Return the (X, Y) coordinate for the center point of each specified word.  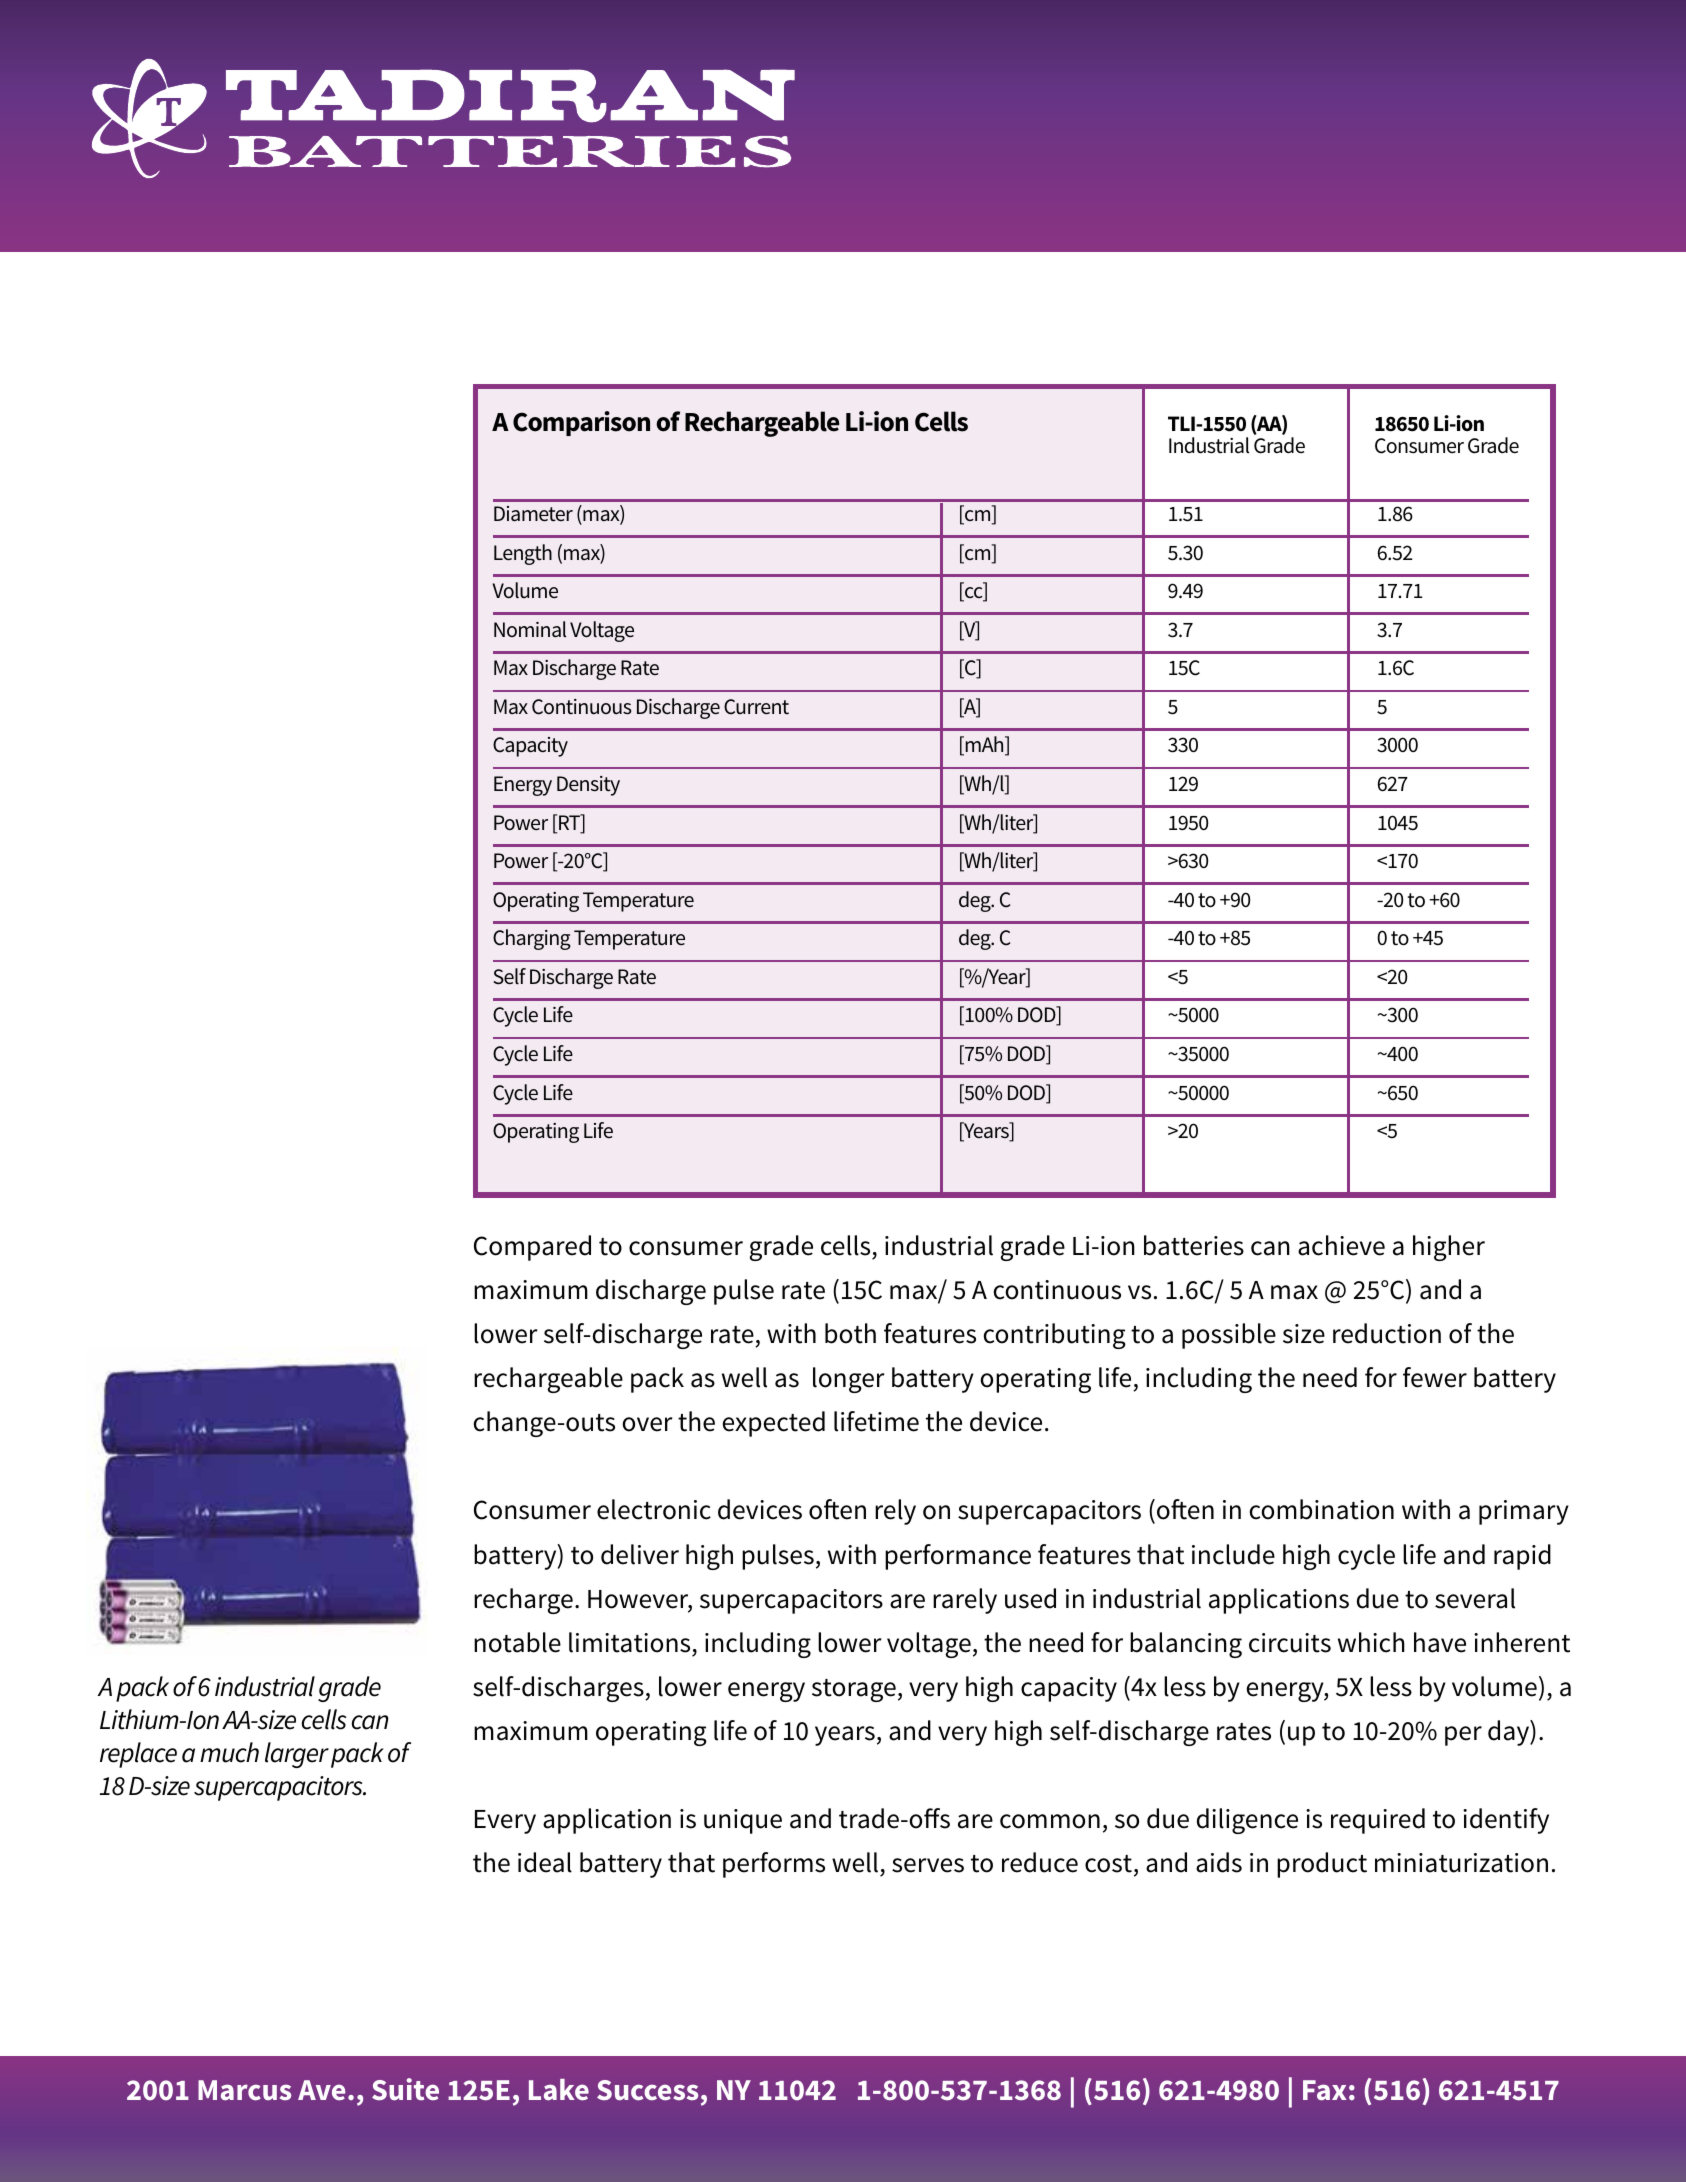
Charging (532, 939)
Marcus (244, 2090)
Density (588, 786)
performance (958, 1557)
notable (517, 1642)
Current (756, 707)
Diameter (533, 514)
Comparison (581, 423)
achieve (1341, 1245)
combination (1321, 1509)
